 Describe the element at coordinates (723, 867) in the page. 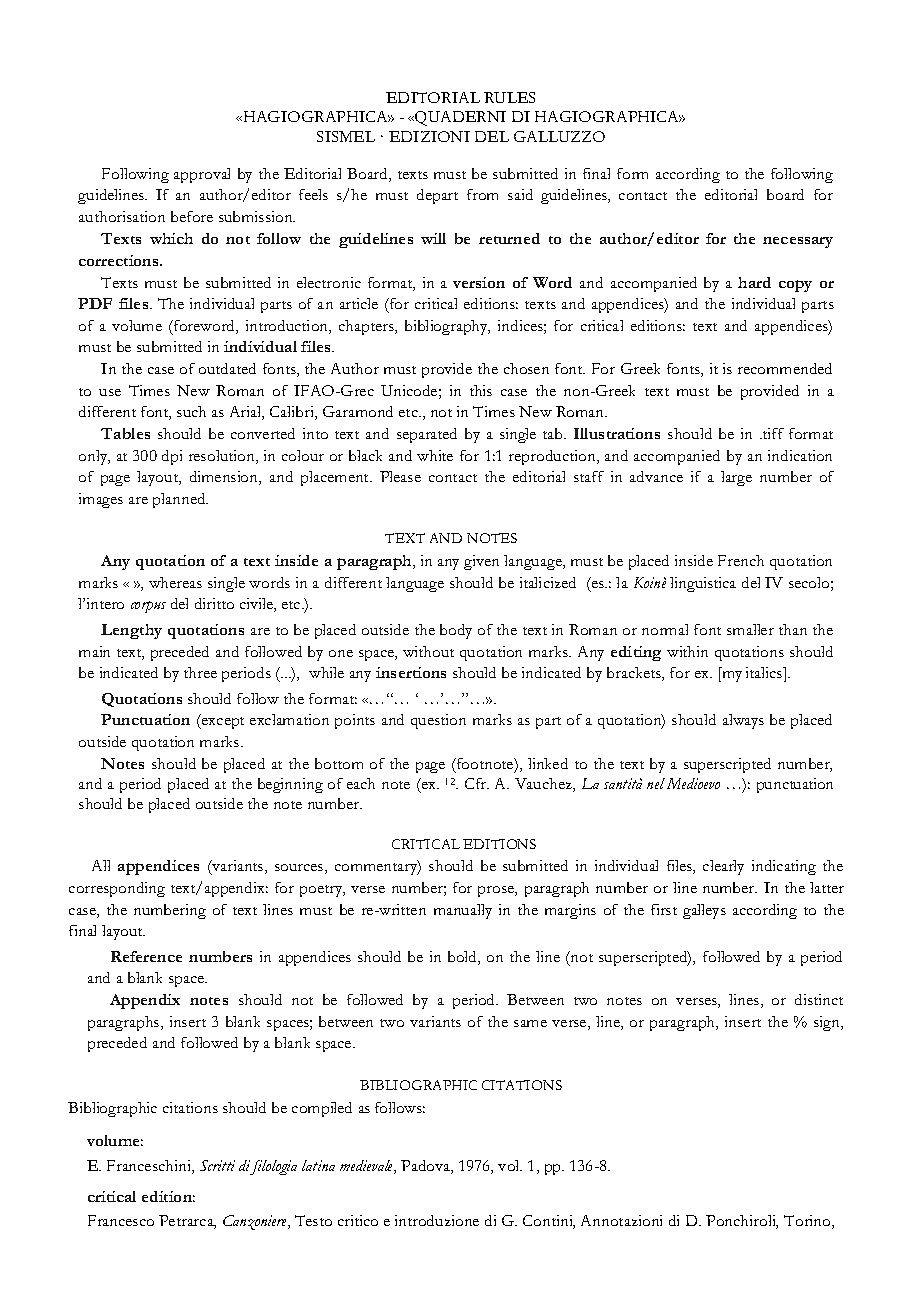

I see `clearly` at that location.
